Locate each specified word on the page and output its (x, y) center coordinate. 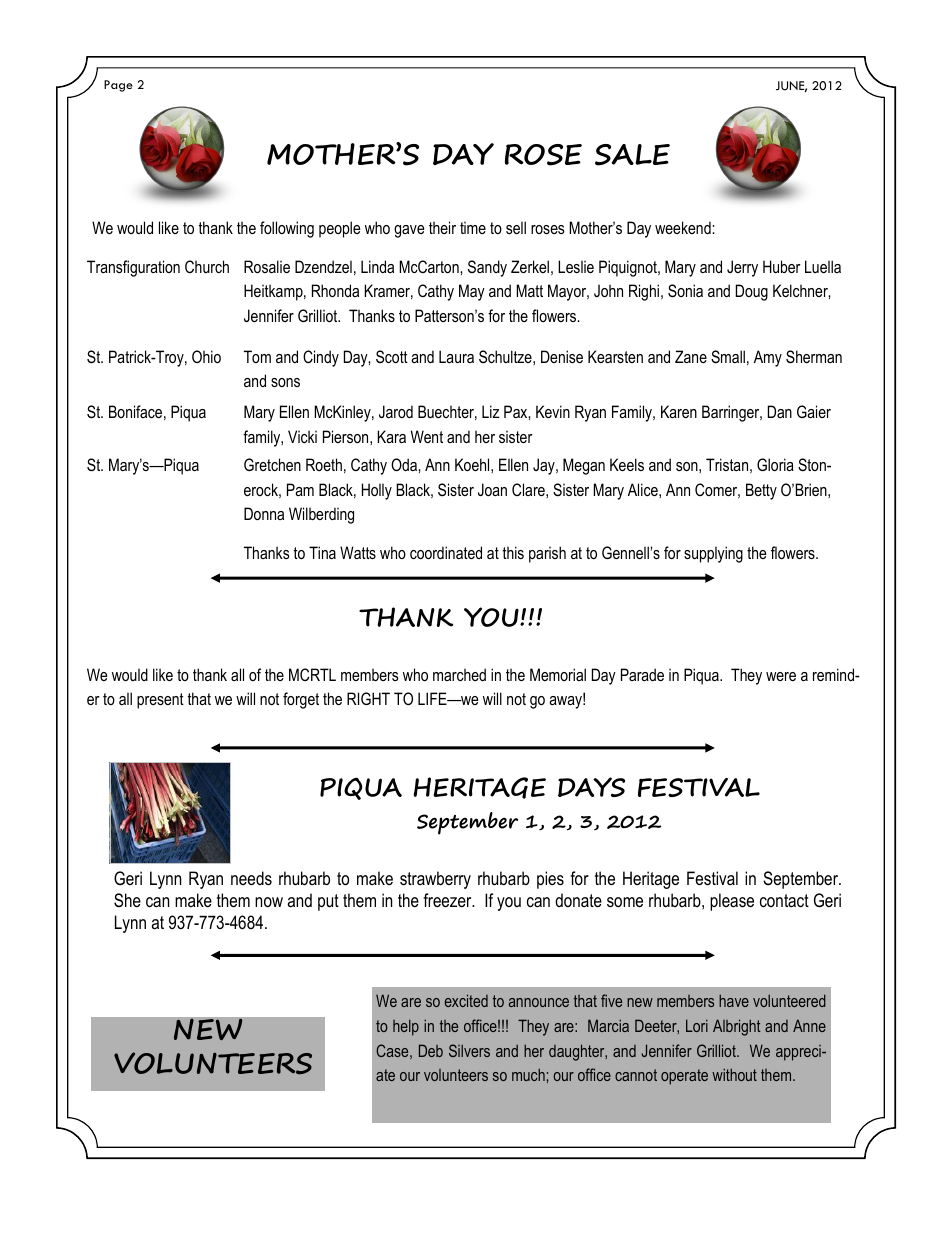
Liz (491, 411)
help (406, 1027)
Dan (780, 411)
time (473, 227)
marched (459, 674)
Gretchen (272, 464)
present (160, 701)
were (781, 676)
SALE (632, 155)
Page (118, 86)
